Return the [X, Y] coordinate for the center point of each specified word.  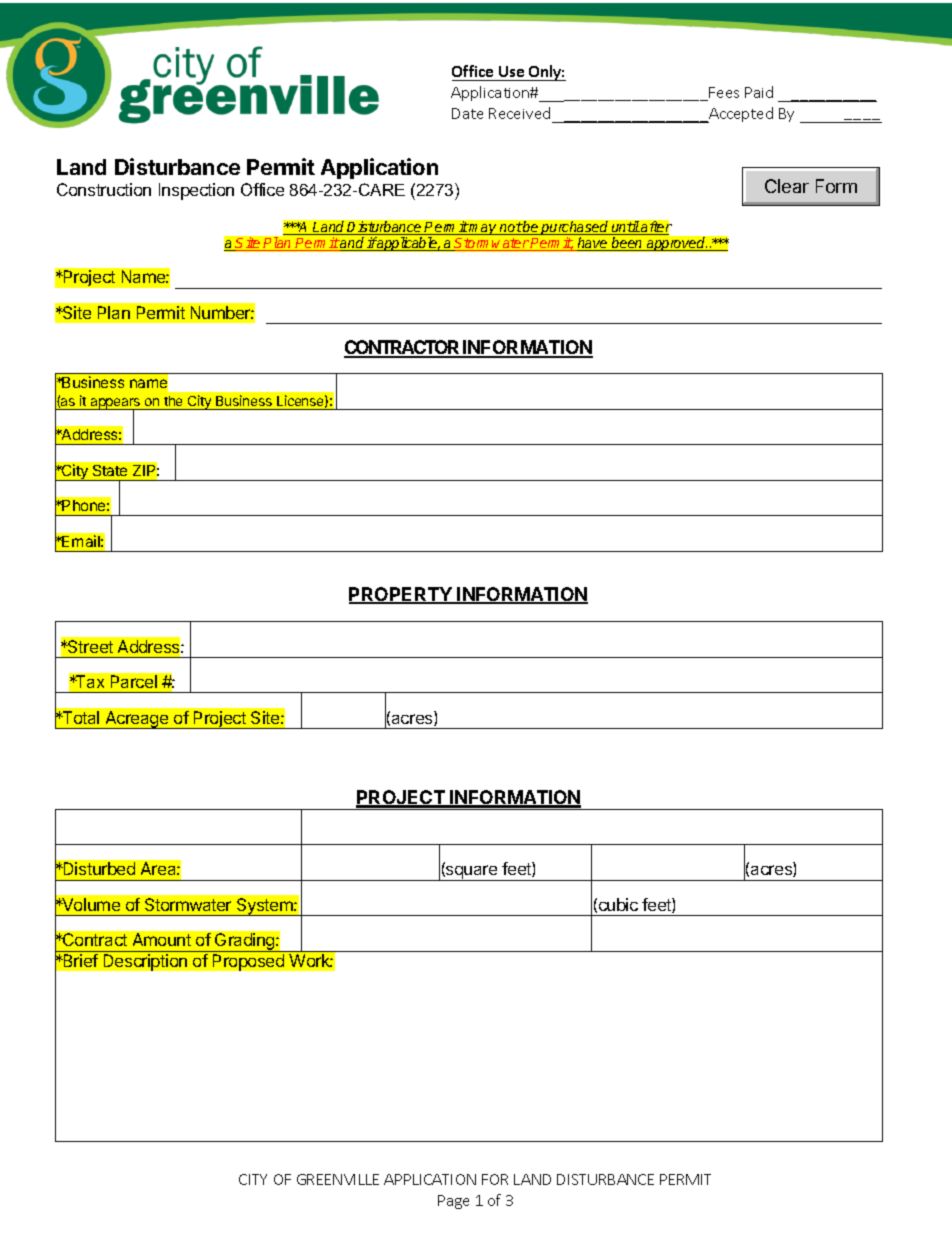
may [483, 229]
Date [467, 113]
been [627, 244]
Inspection [196, 191]
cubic [618, 904]
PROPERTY [401, 595]
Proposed [248, 962]
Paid [759, 92]
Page [453, 1202]
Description [145, 962]
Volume [90, 904]
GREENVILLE [338, 1179]
